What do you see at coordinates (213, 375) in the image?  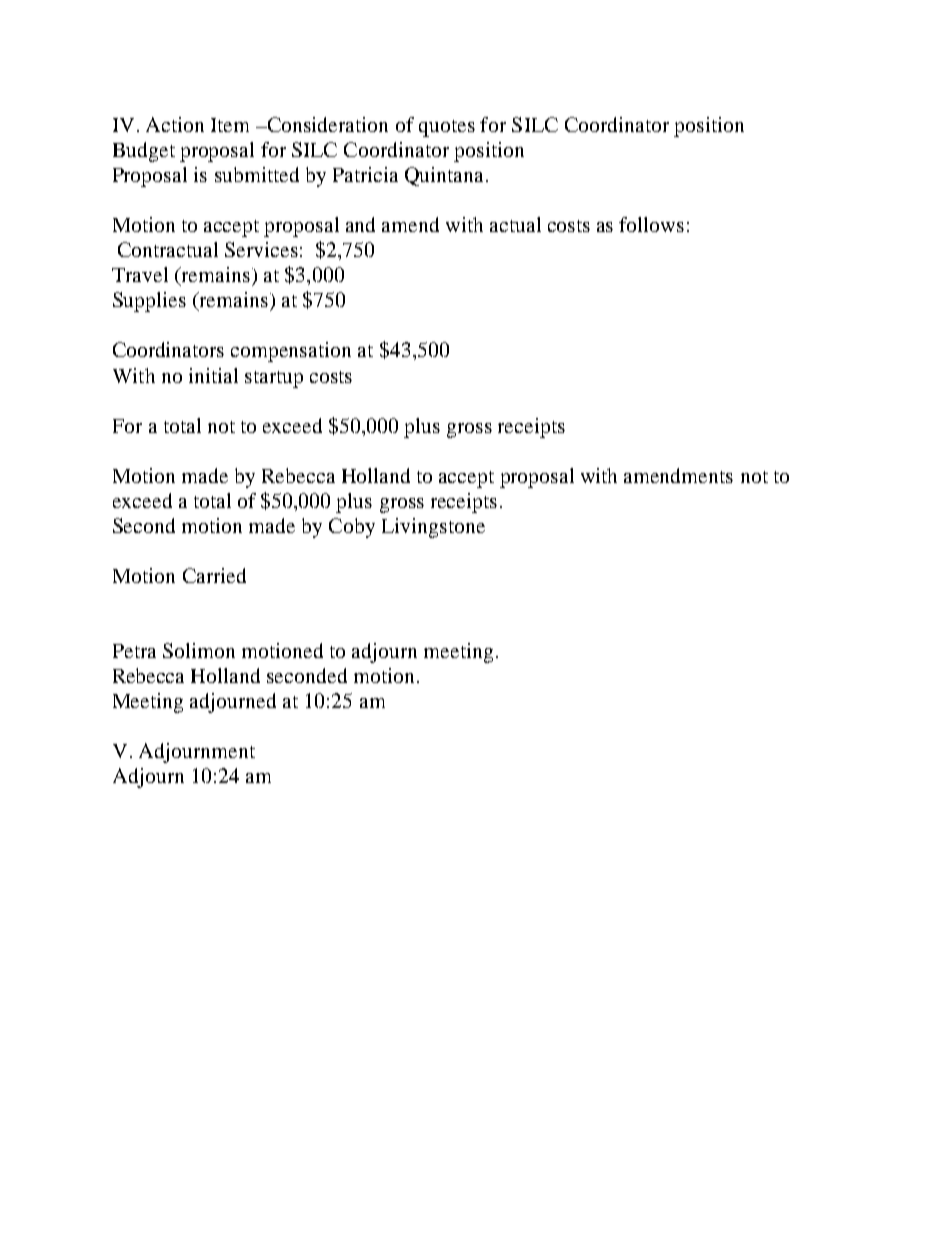 I see `initial` at bounding box center [213, 375].
